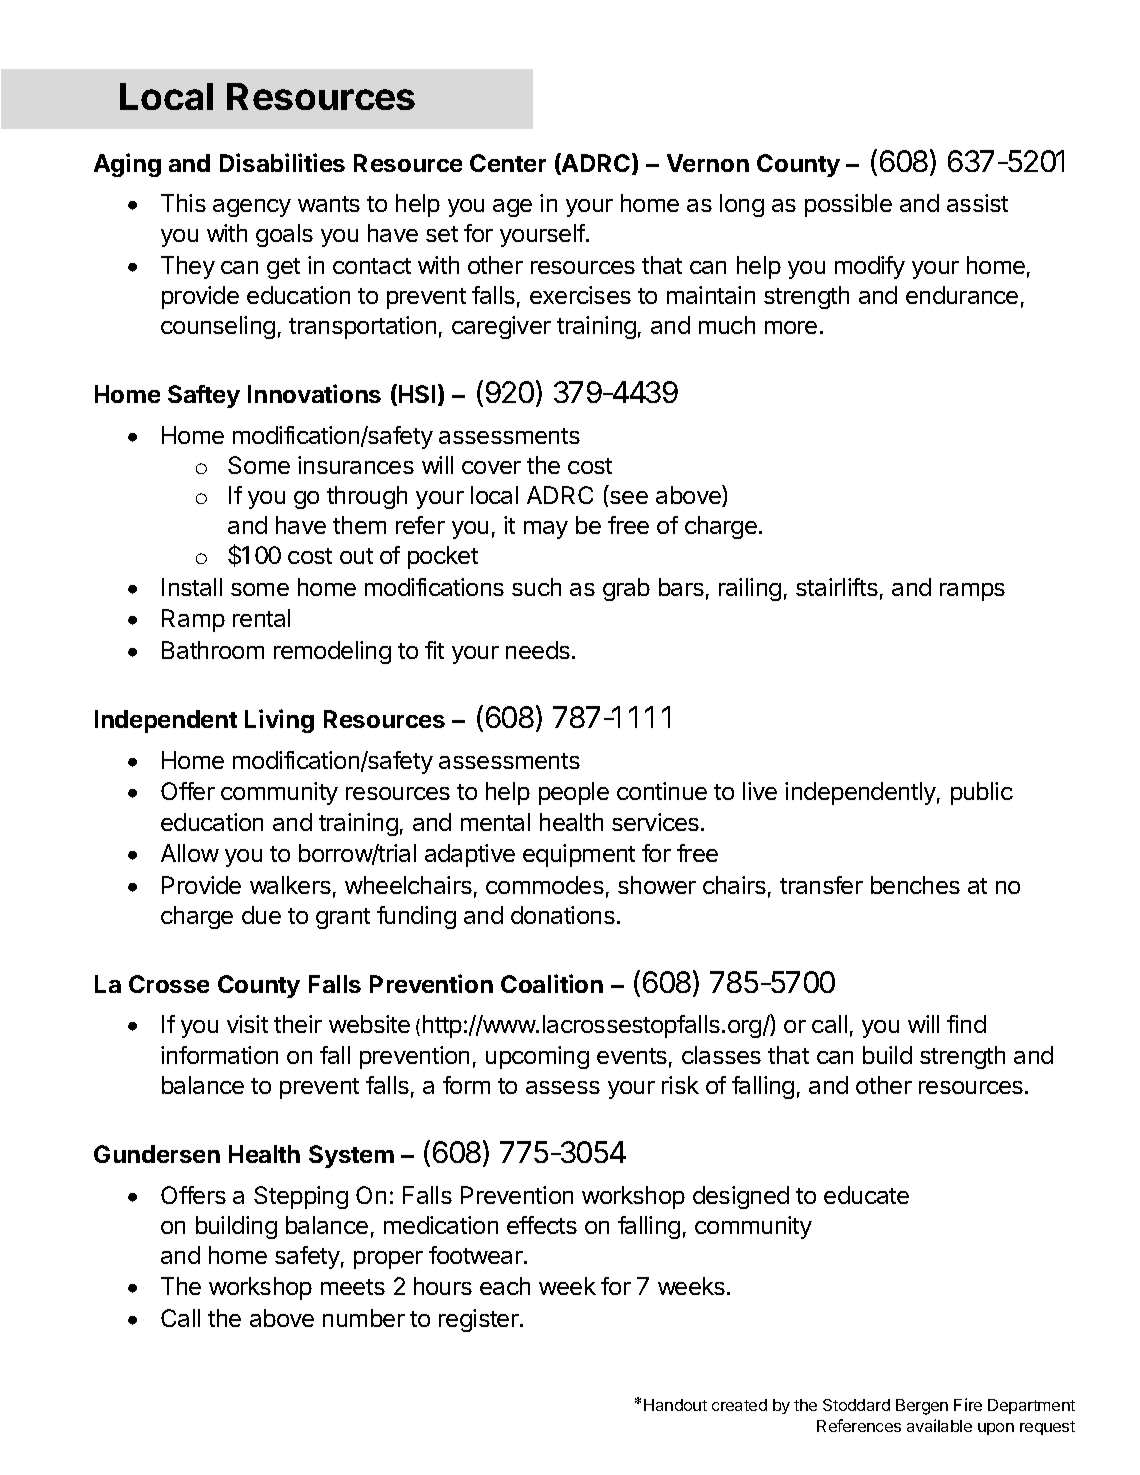 This image has width=1140, height=1475. I want to click on assist, so click(977, 203).
